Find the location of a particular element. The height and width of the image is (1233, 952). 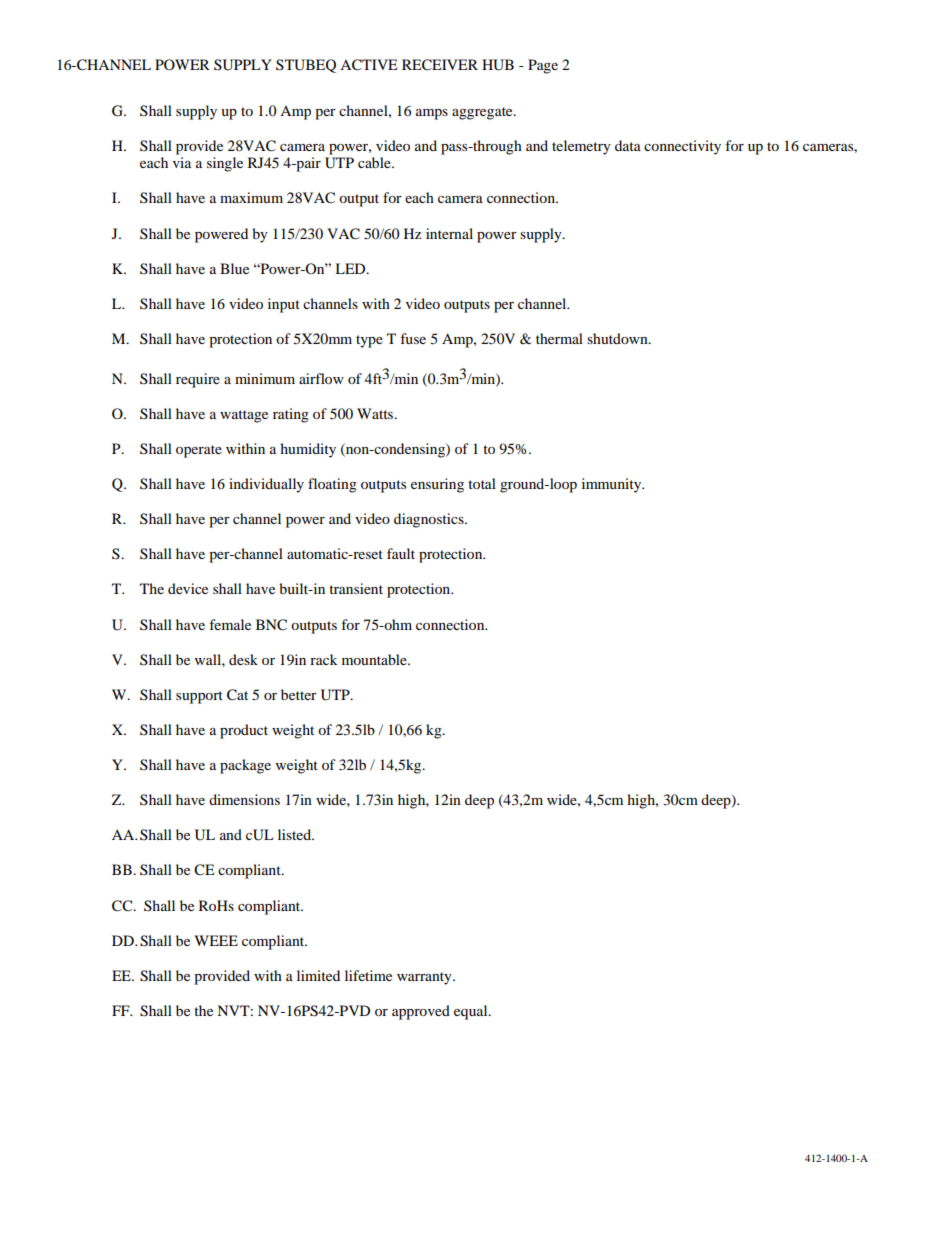

package is located at coordinates (245, 766).
